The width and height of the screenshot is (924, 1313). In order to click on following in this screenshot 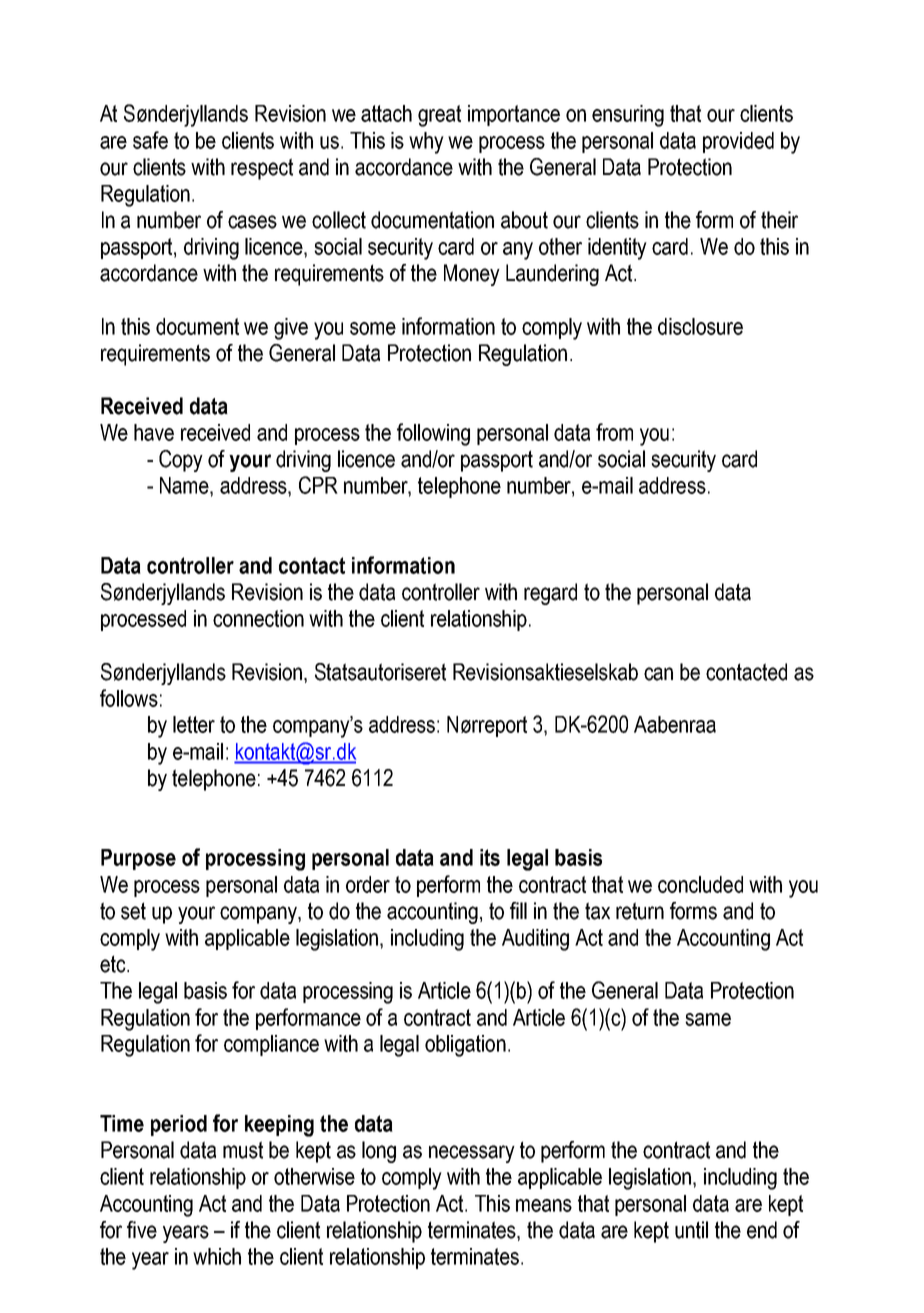, I will do `click(433, 434)`.
